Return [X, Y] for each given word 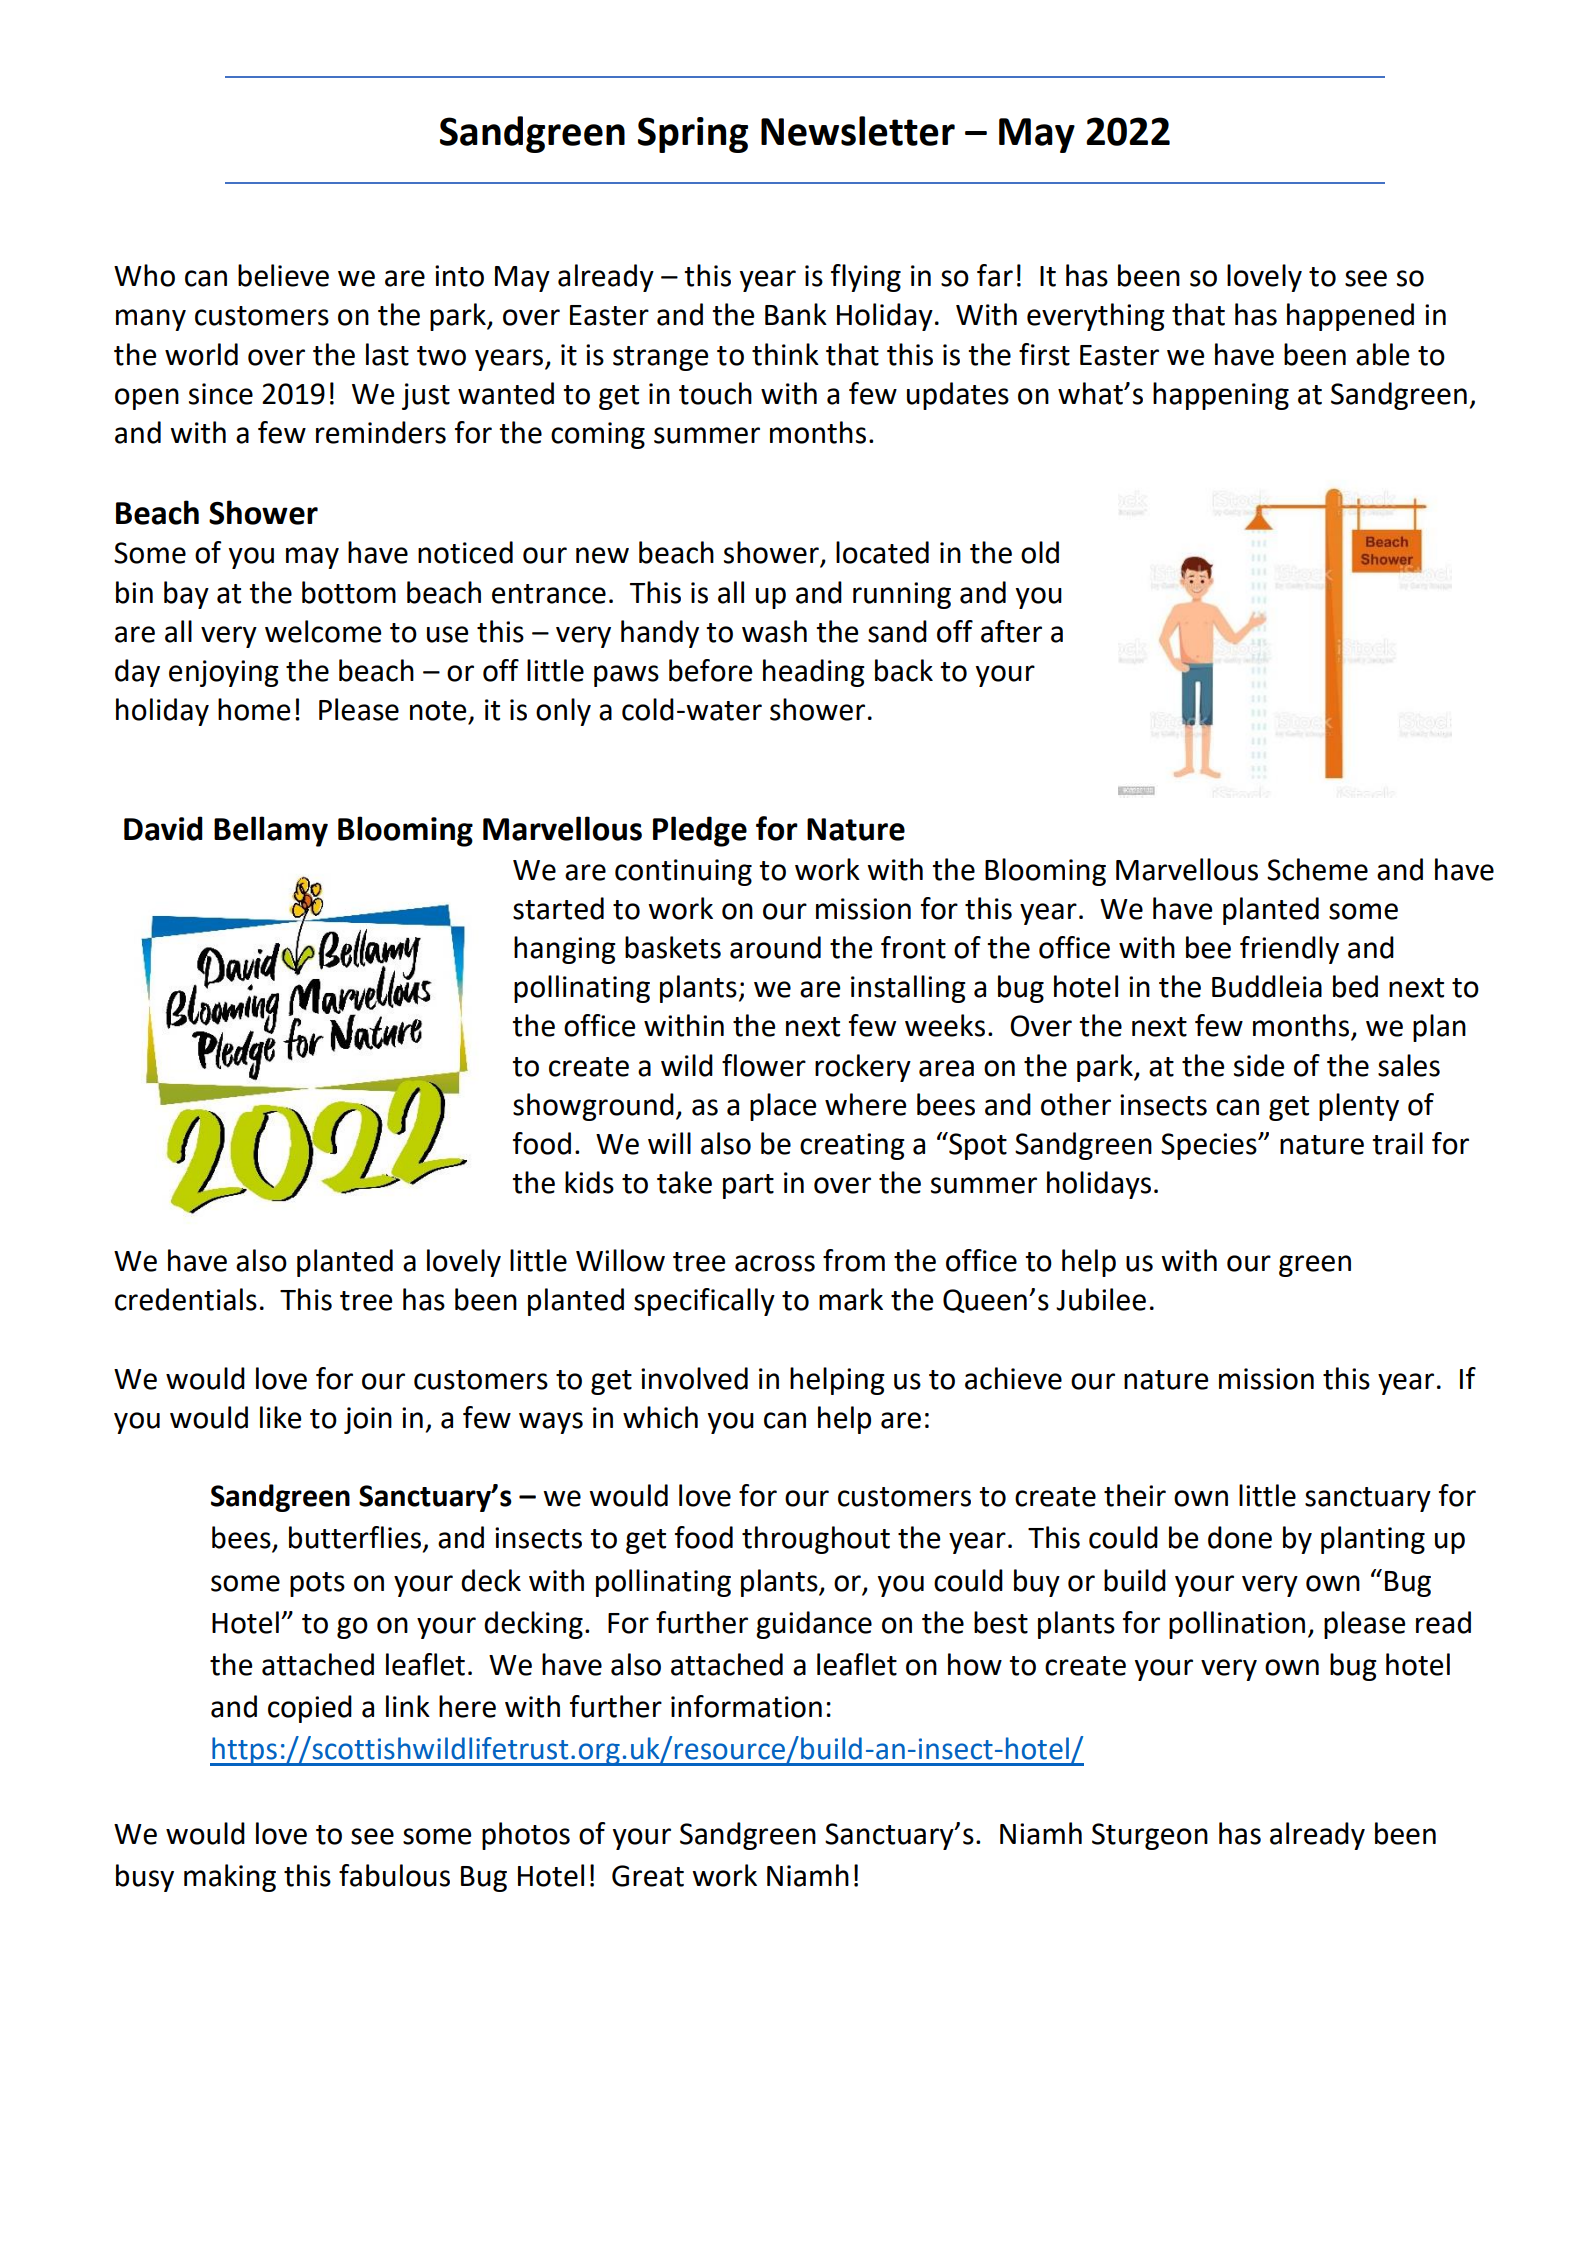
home [254, 709]
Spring [693, 135]
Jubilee [1101, 1299]
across [775, 1263]
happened [1350, 317]
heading [814, 673]
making [230, 1878]
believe [283, 275]
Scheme [1317, 869]
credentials [186, 1299]
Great [648, 1876]
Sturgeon [1150, 1836]
